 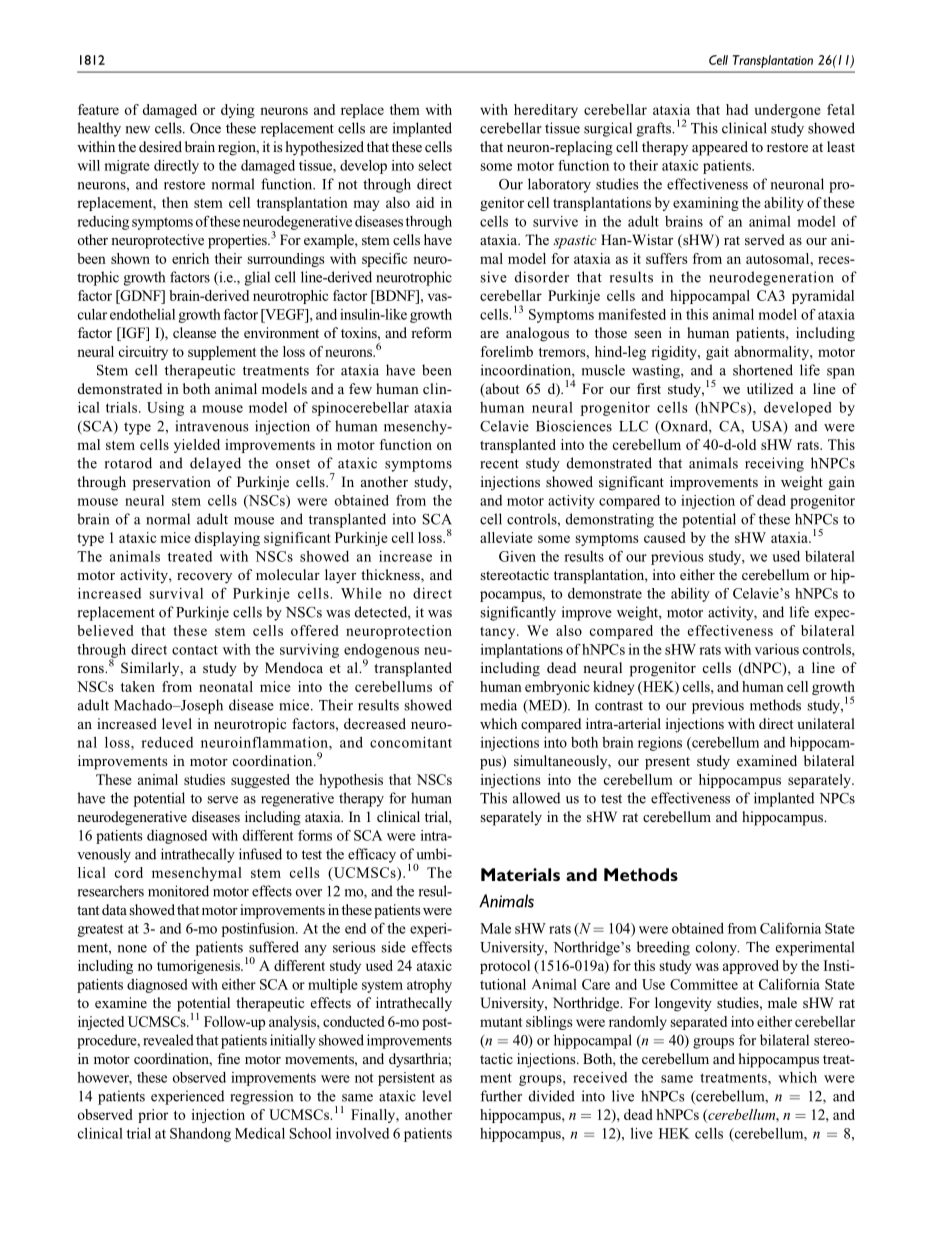 What do you see at coordinates (153, 1116) in the page?
I see `prior` at bounding box center [153, 1116].
